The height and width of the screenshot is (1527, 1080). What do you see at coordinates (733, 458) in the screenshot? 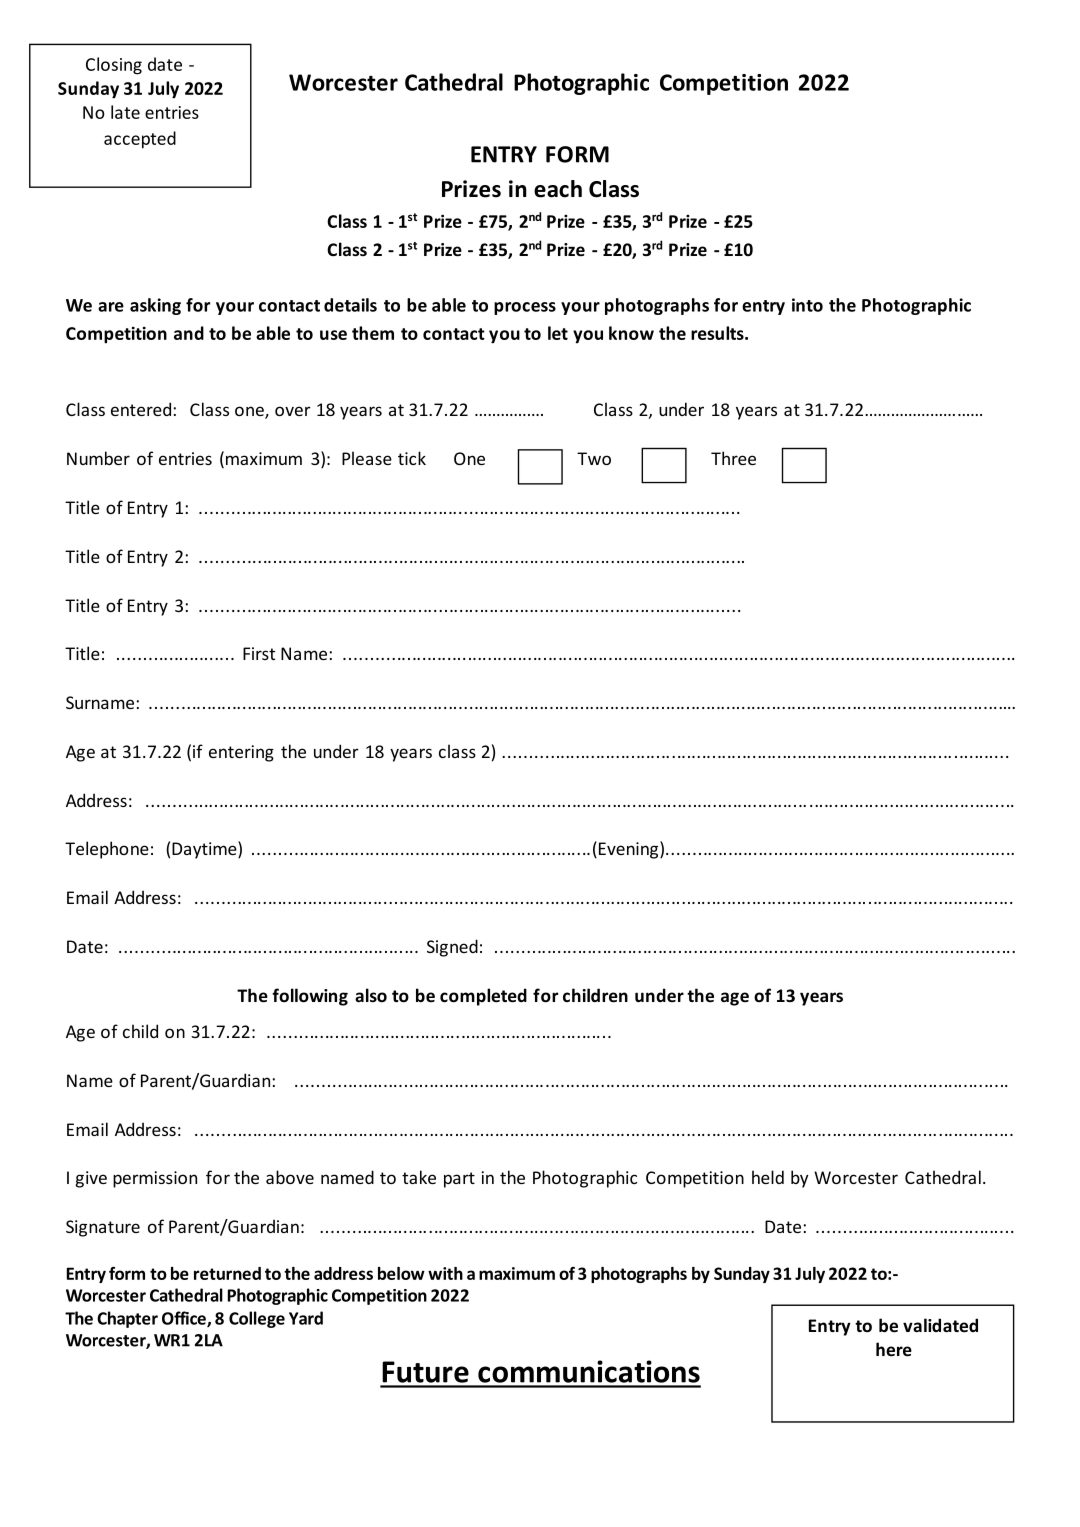
I see `Three` at bounding box center [733, 458].
